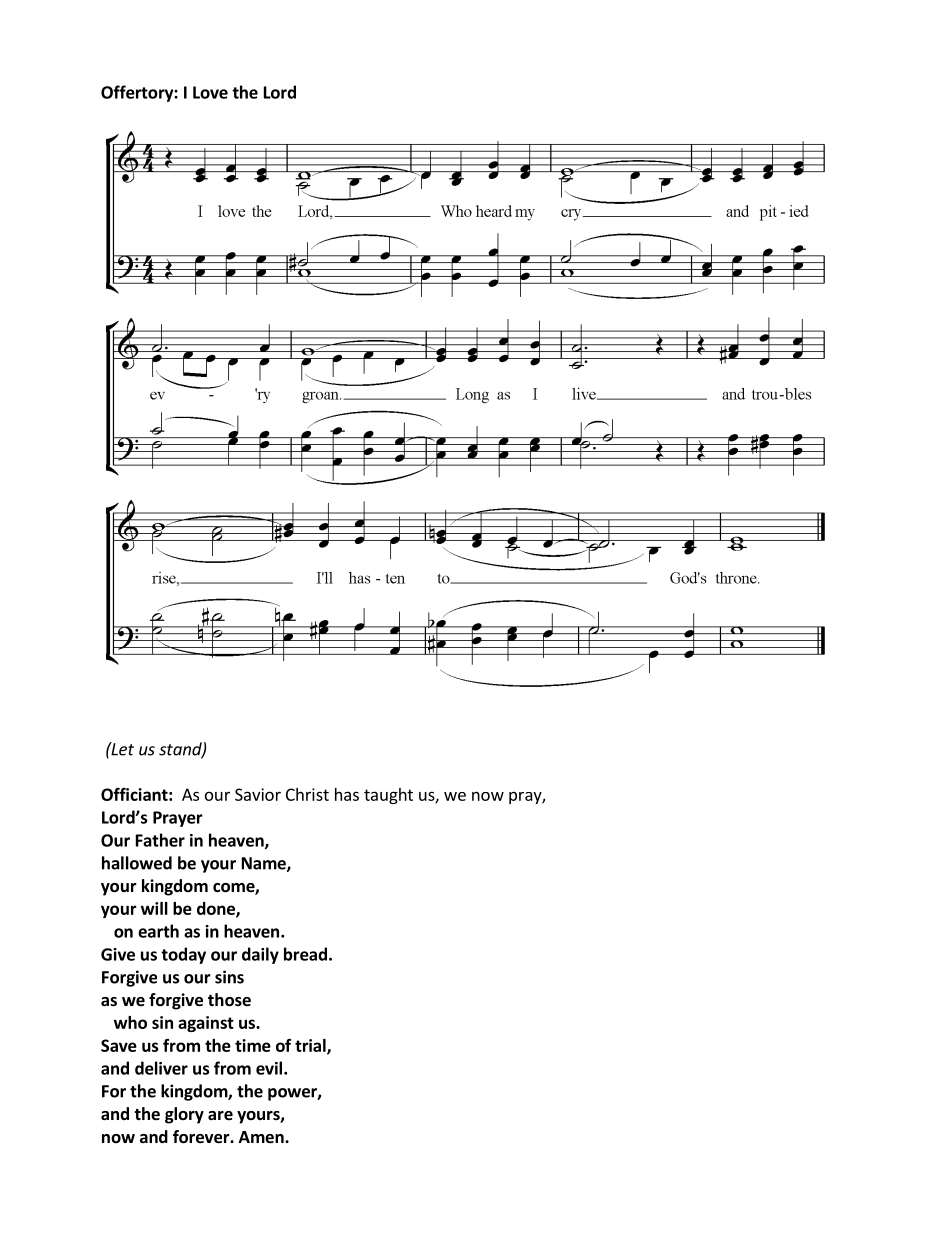  I want to click on Savior, so click(258, 794).
